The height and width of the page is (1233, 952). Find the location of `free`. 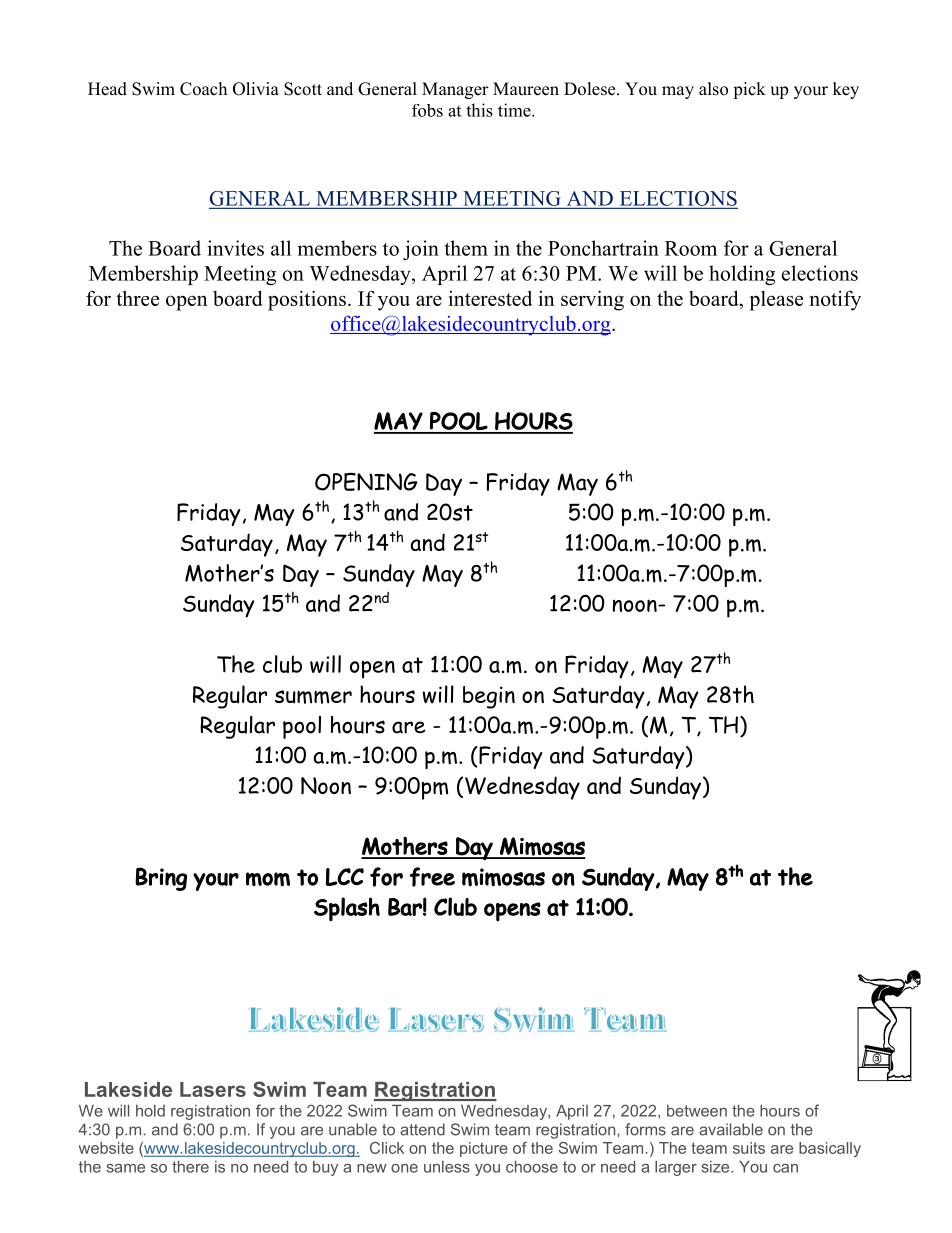

free is located at coordinates (432, 877).
